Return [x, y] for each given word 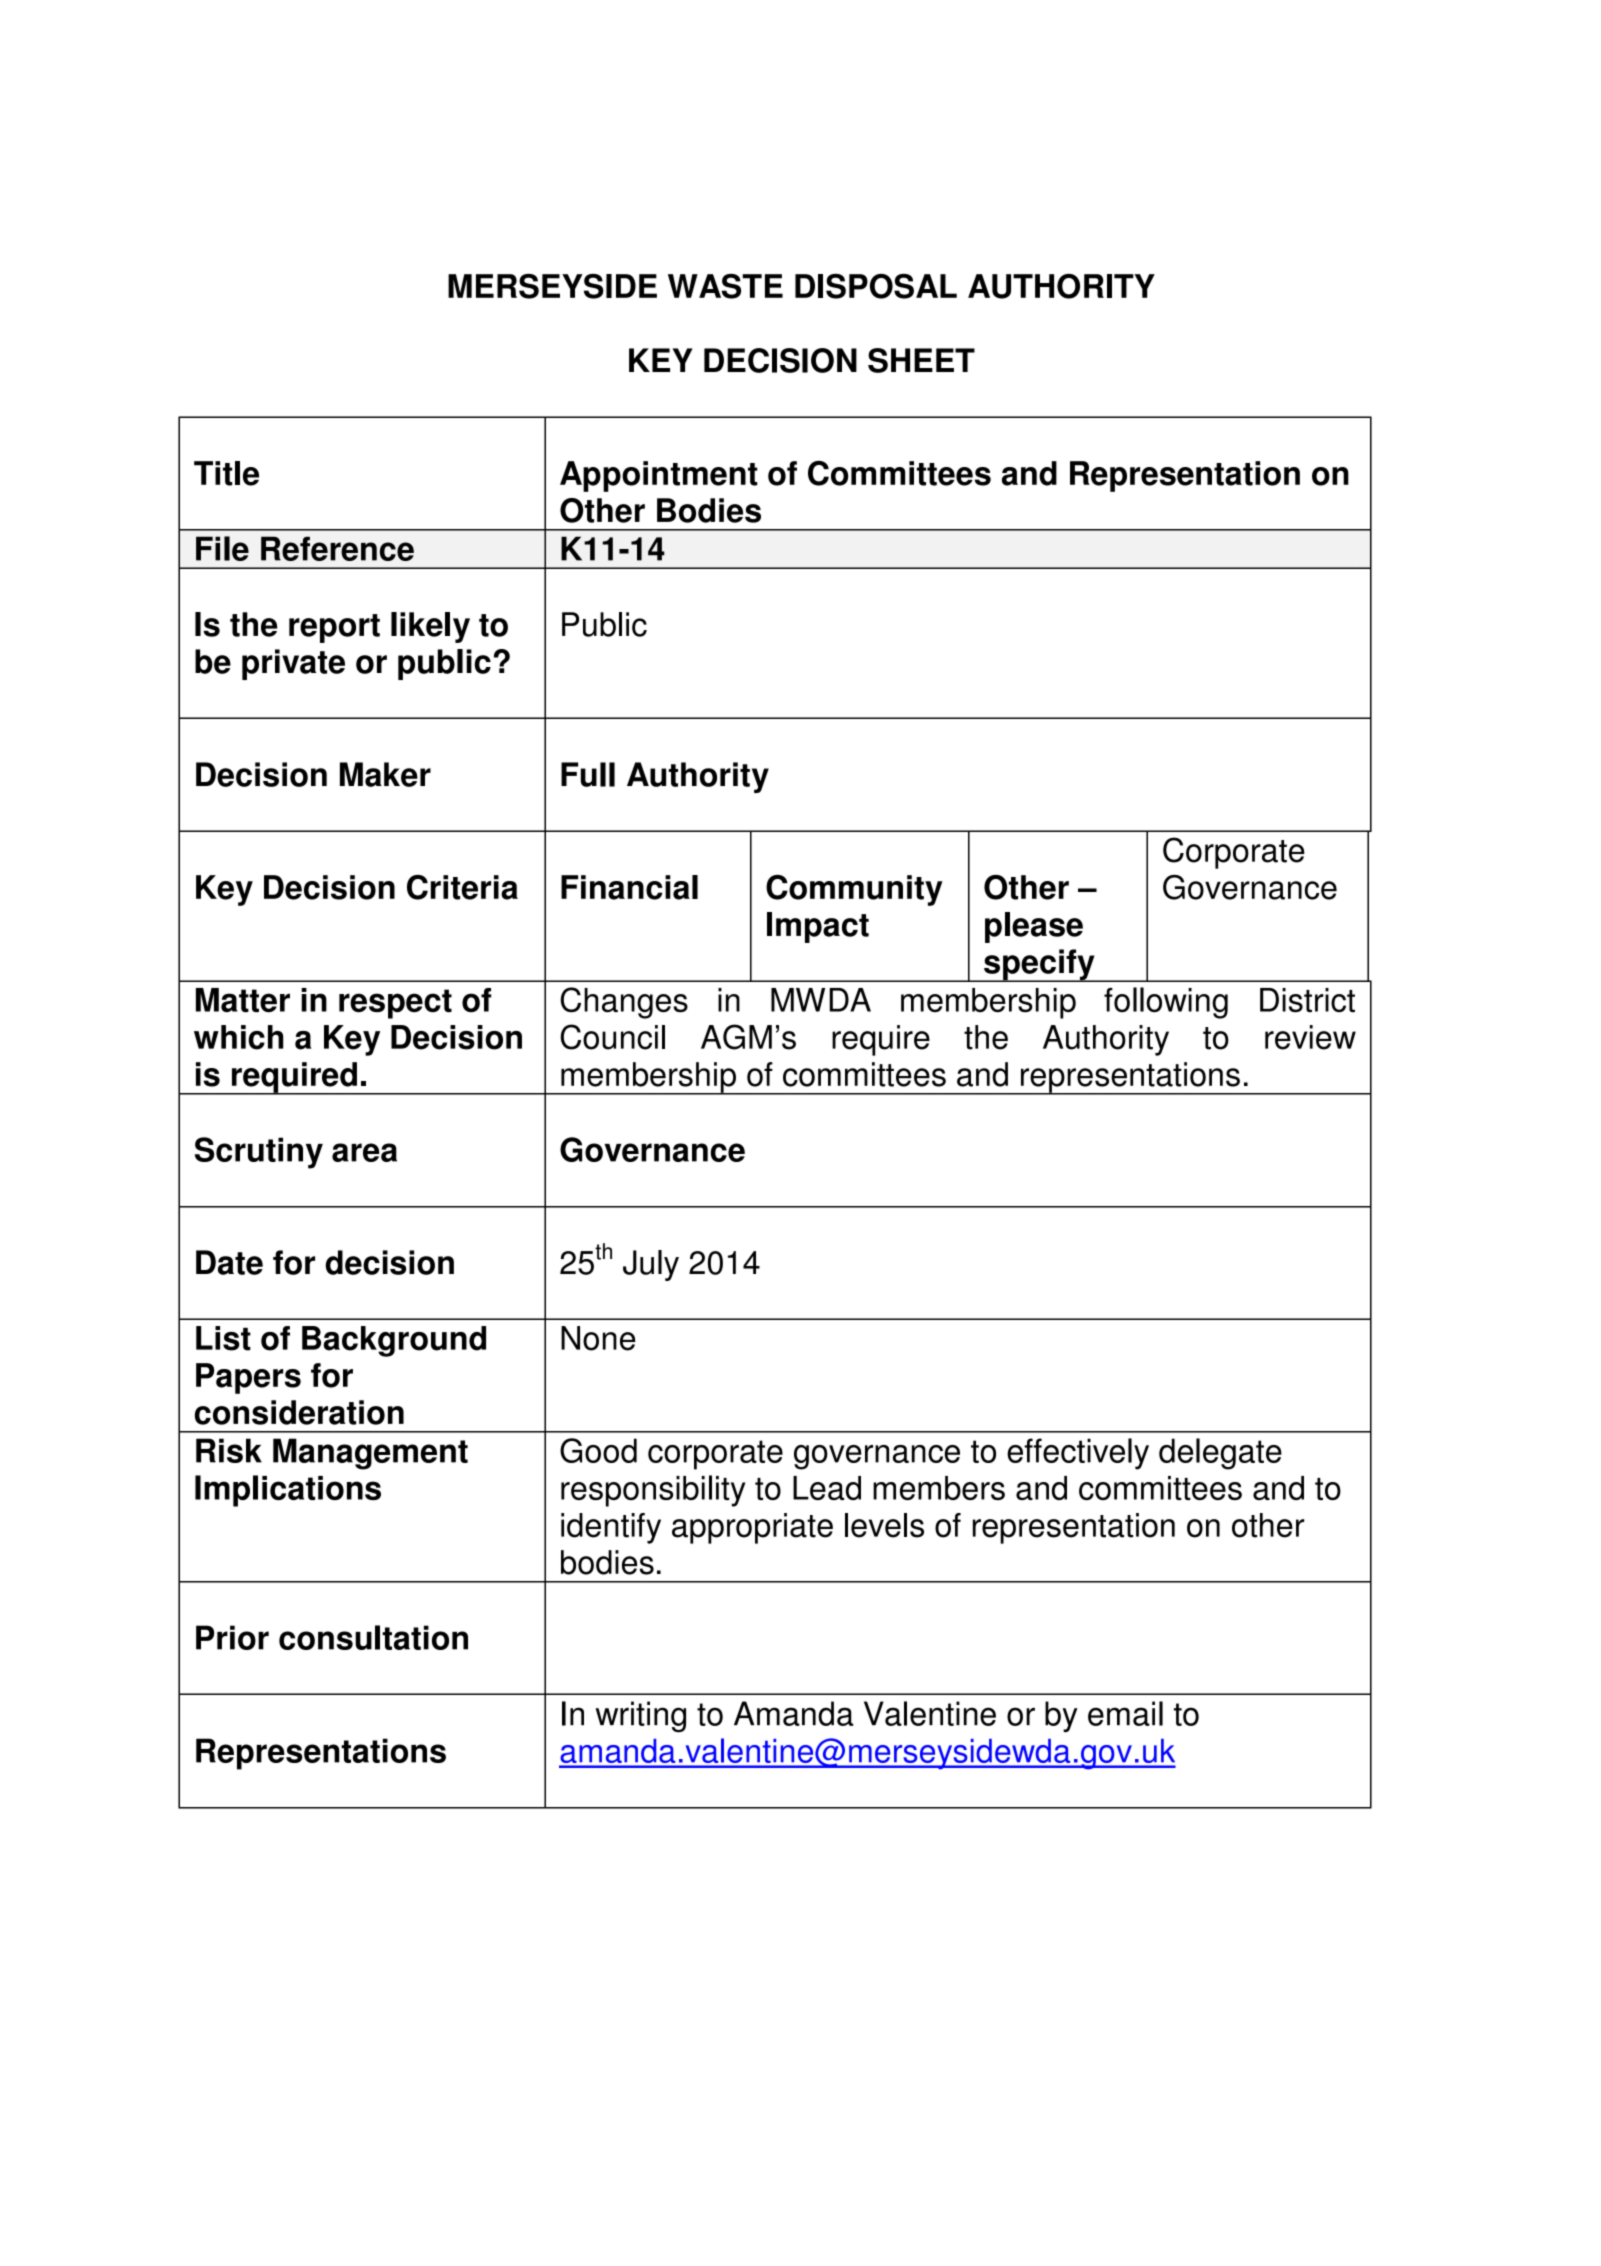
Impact [818, 927]
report [334, 628]
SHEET [921, 360]
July [651, 1265]
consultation [373, 1637]
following [1166, 1003]
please [1034, 927]
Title [226, 473]
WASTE [725, 286]
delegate [1220, 1454]
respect [395, 1004]
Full [588, 774]
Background [394, 1341]
